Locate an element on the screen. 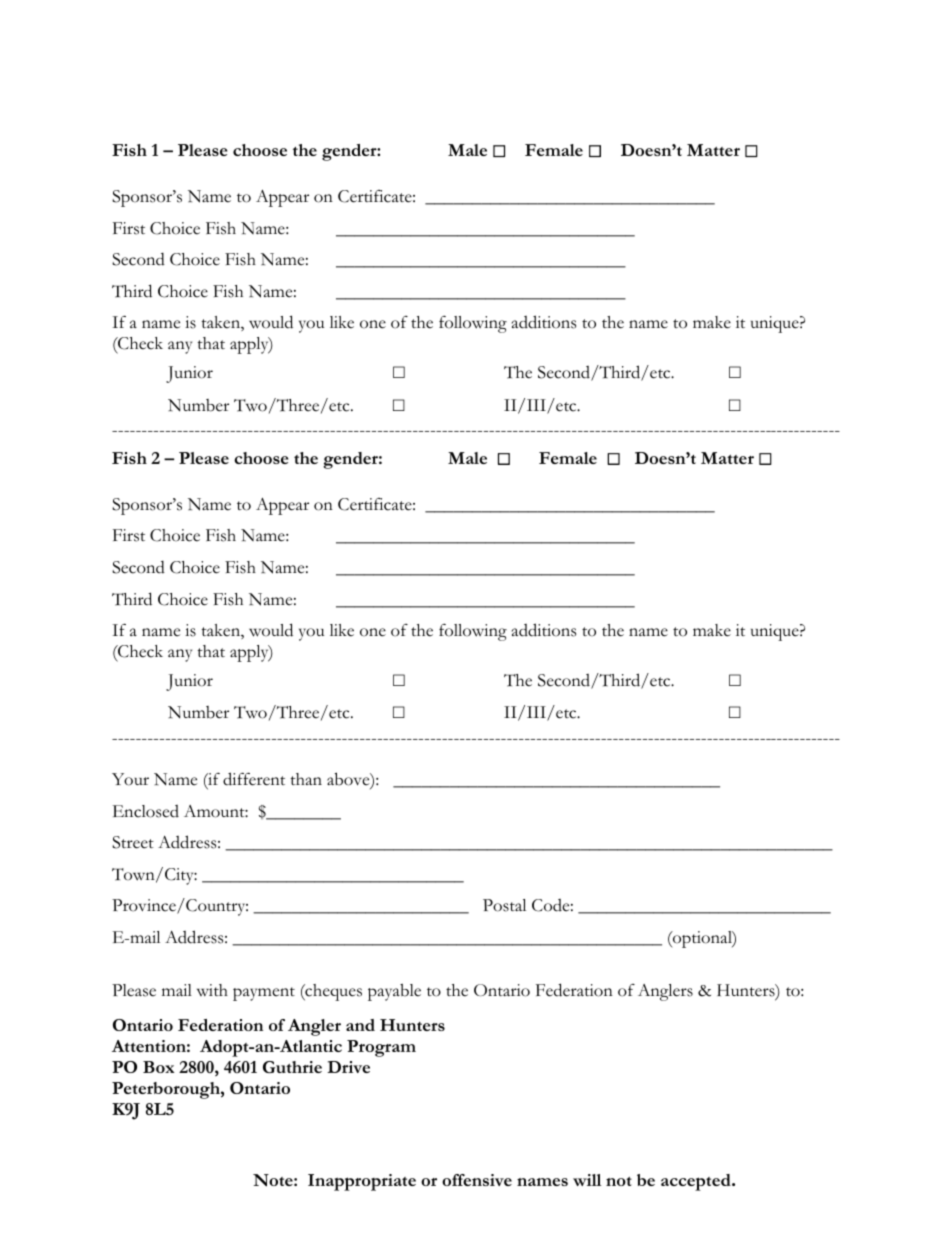 The image size is (952, 1233). payment is located at coordinates (264, 994).
